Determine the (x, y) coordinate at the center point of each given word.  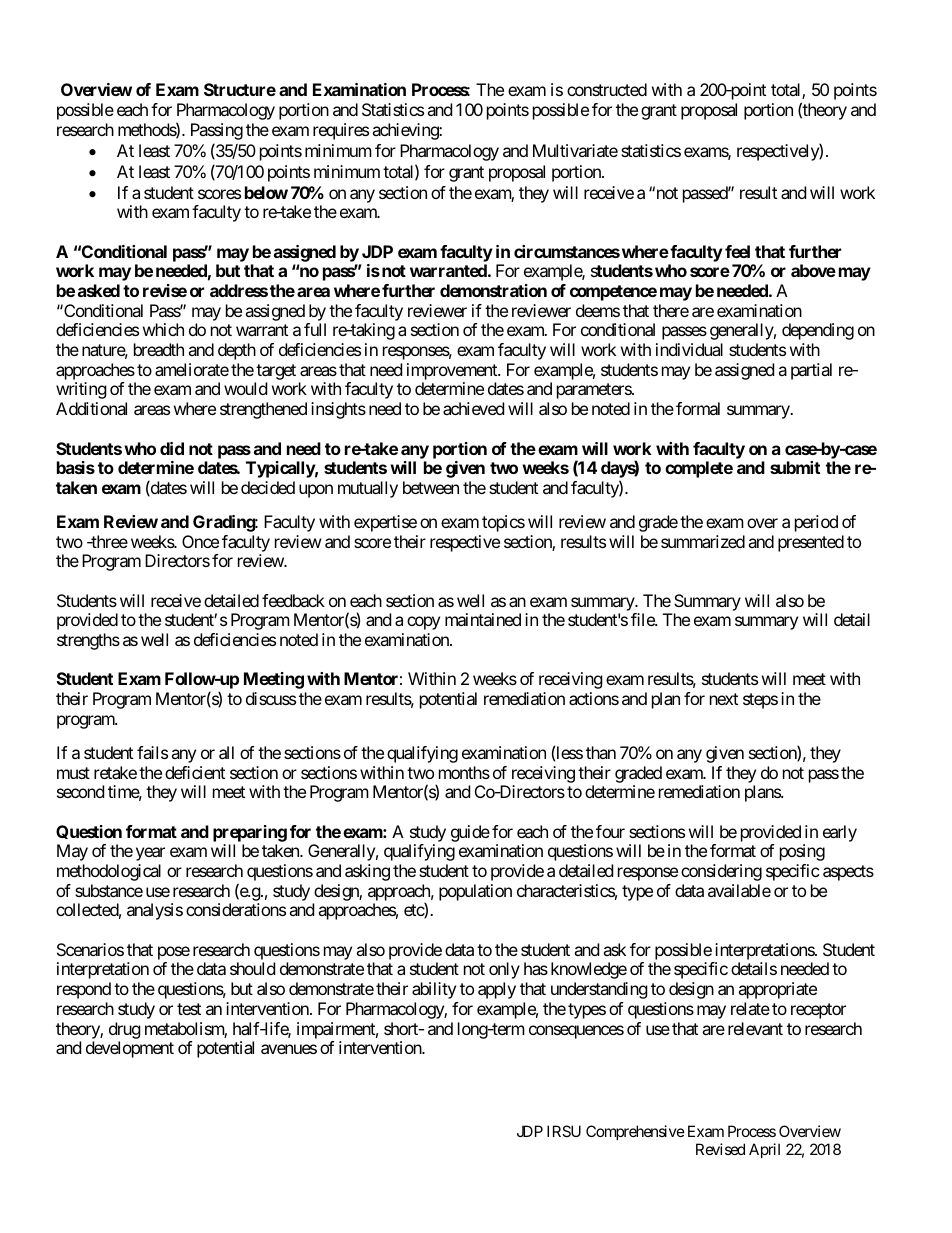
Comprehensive (635, 1132)
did (172, 448)
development (130, 1049)
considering (721, 872)
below (266, 192)
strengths (88, 641)
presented (811, 543)
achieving (406, 131)
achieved (473, 408)
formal (698, 408)
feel (737, 251)
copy (423, 623)
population (475, 892)
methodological (109, 872)
